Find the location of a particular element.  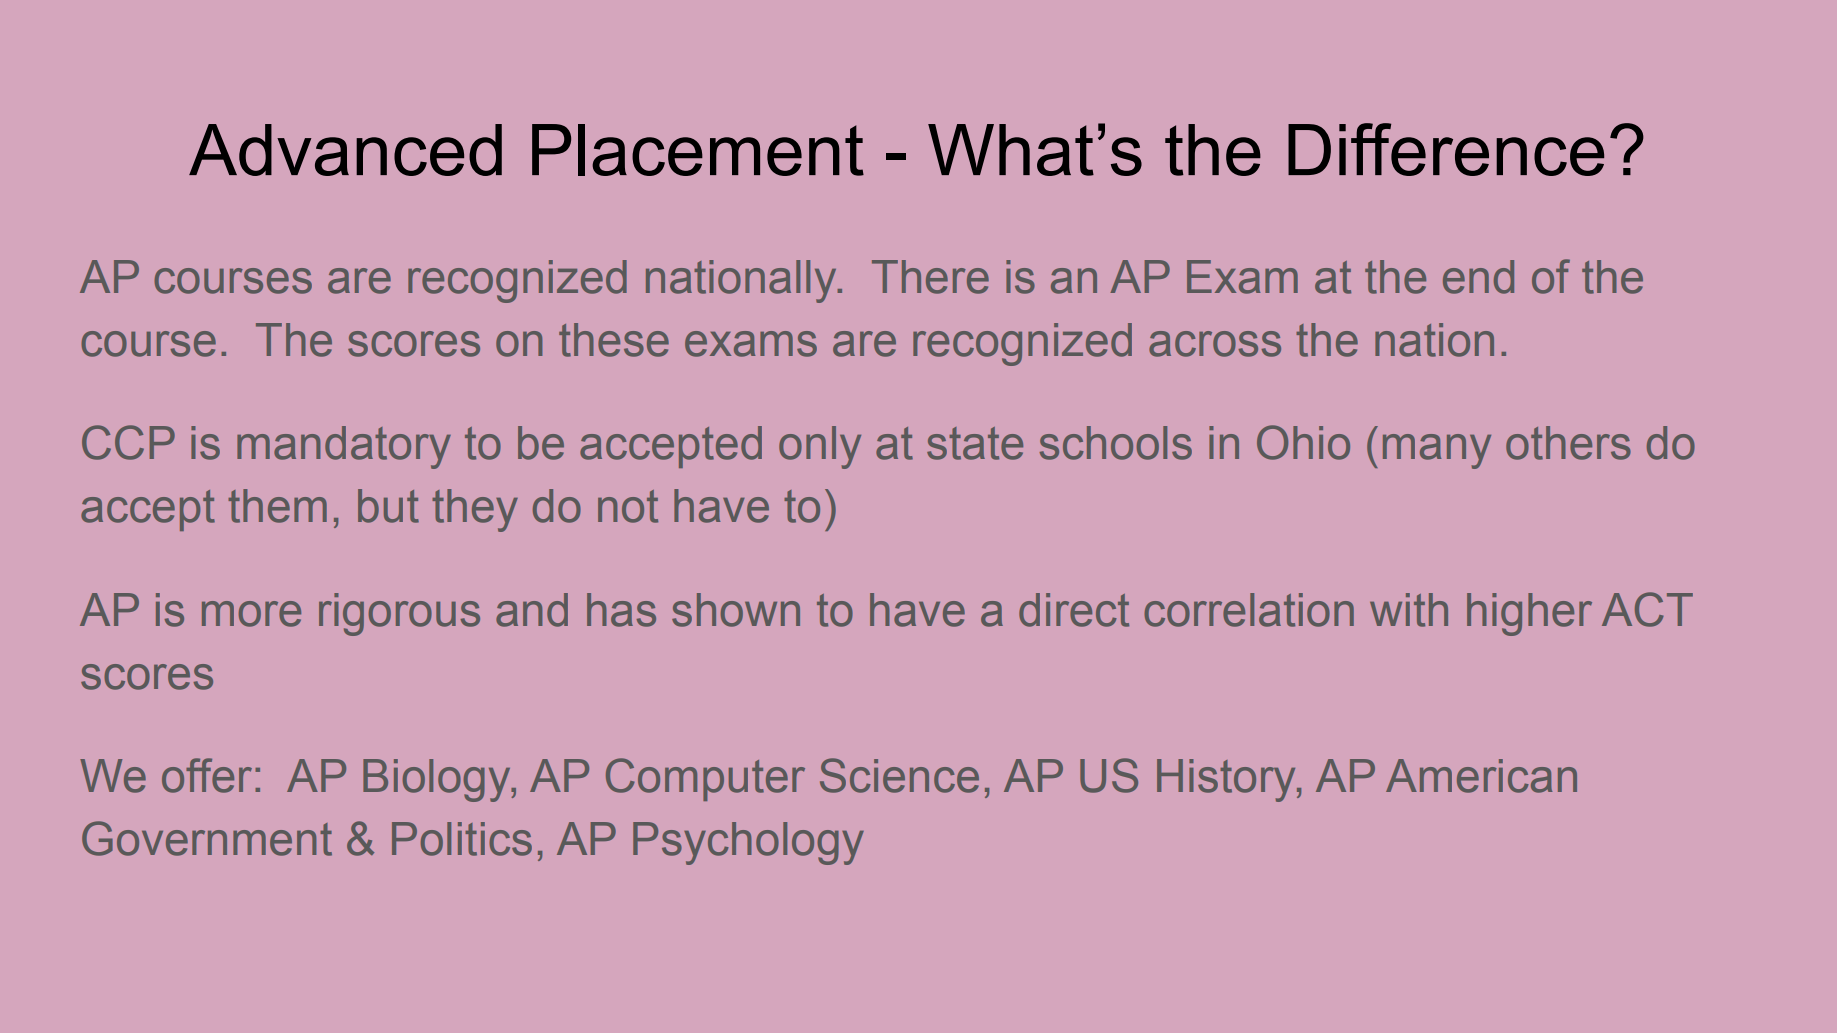

many is located at coordinates (1437, 451).
